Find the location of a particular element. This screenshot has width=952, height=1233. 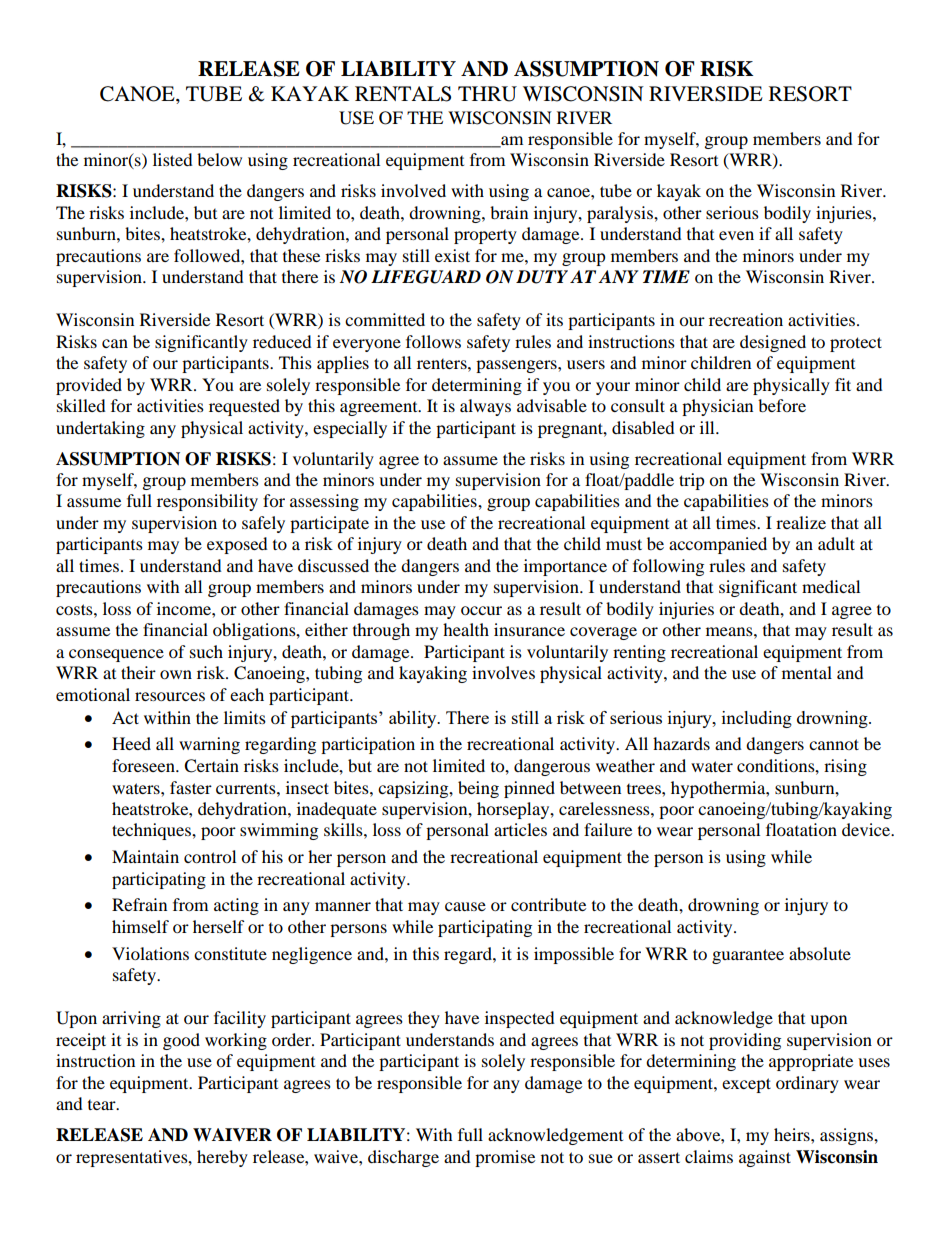

even is located at coordinates (736, 235).
